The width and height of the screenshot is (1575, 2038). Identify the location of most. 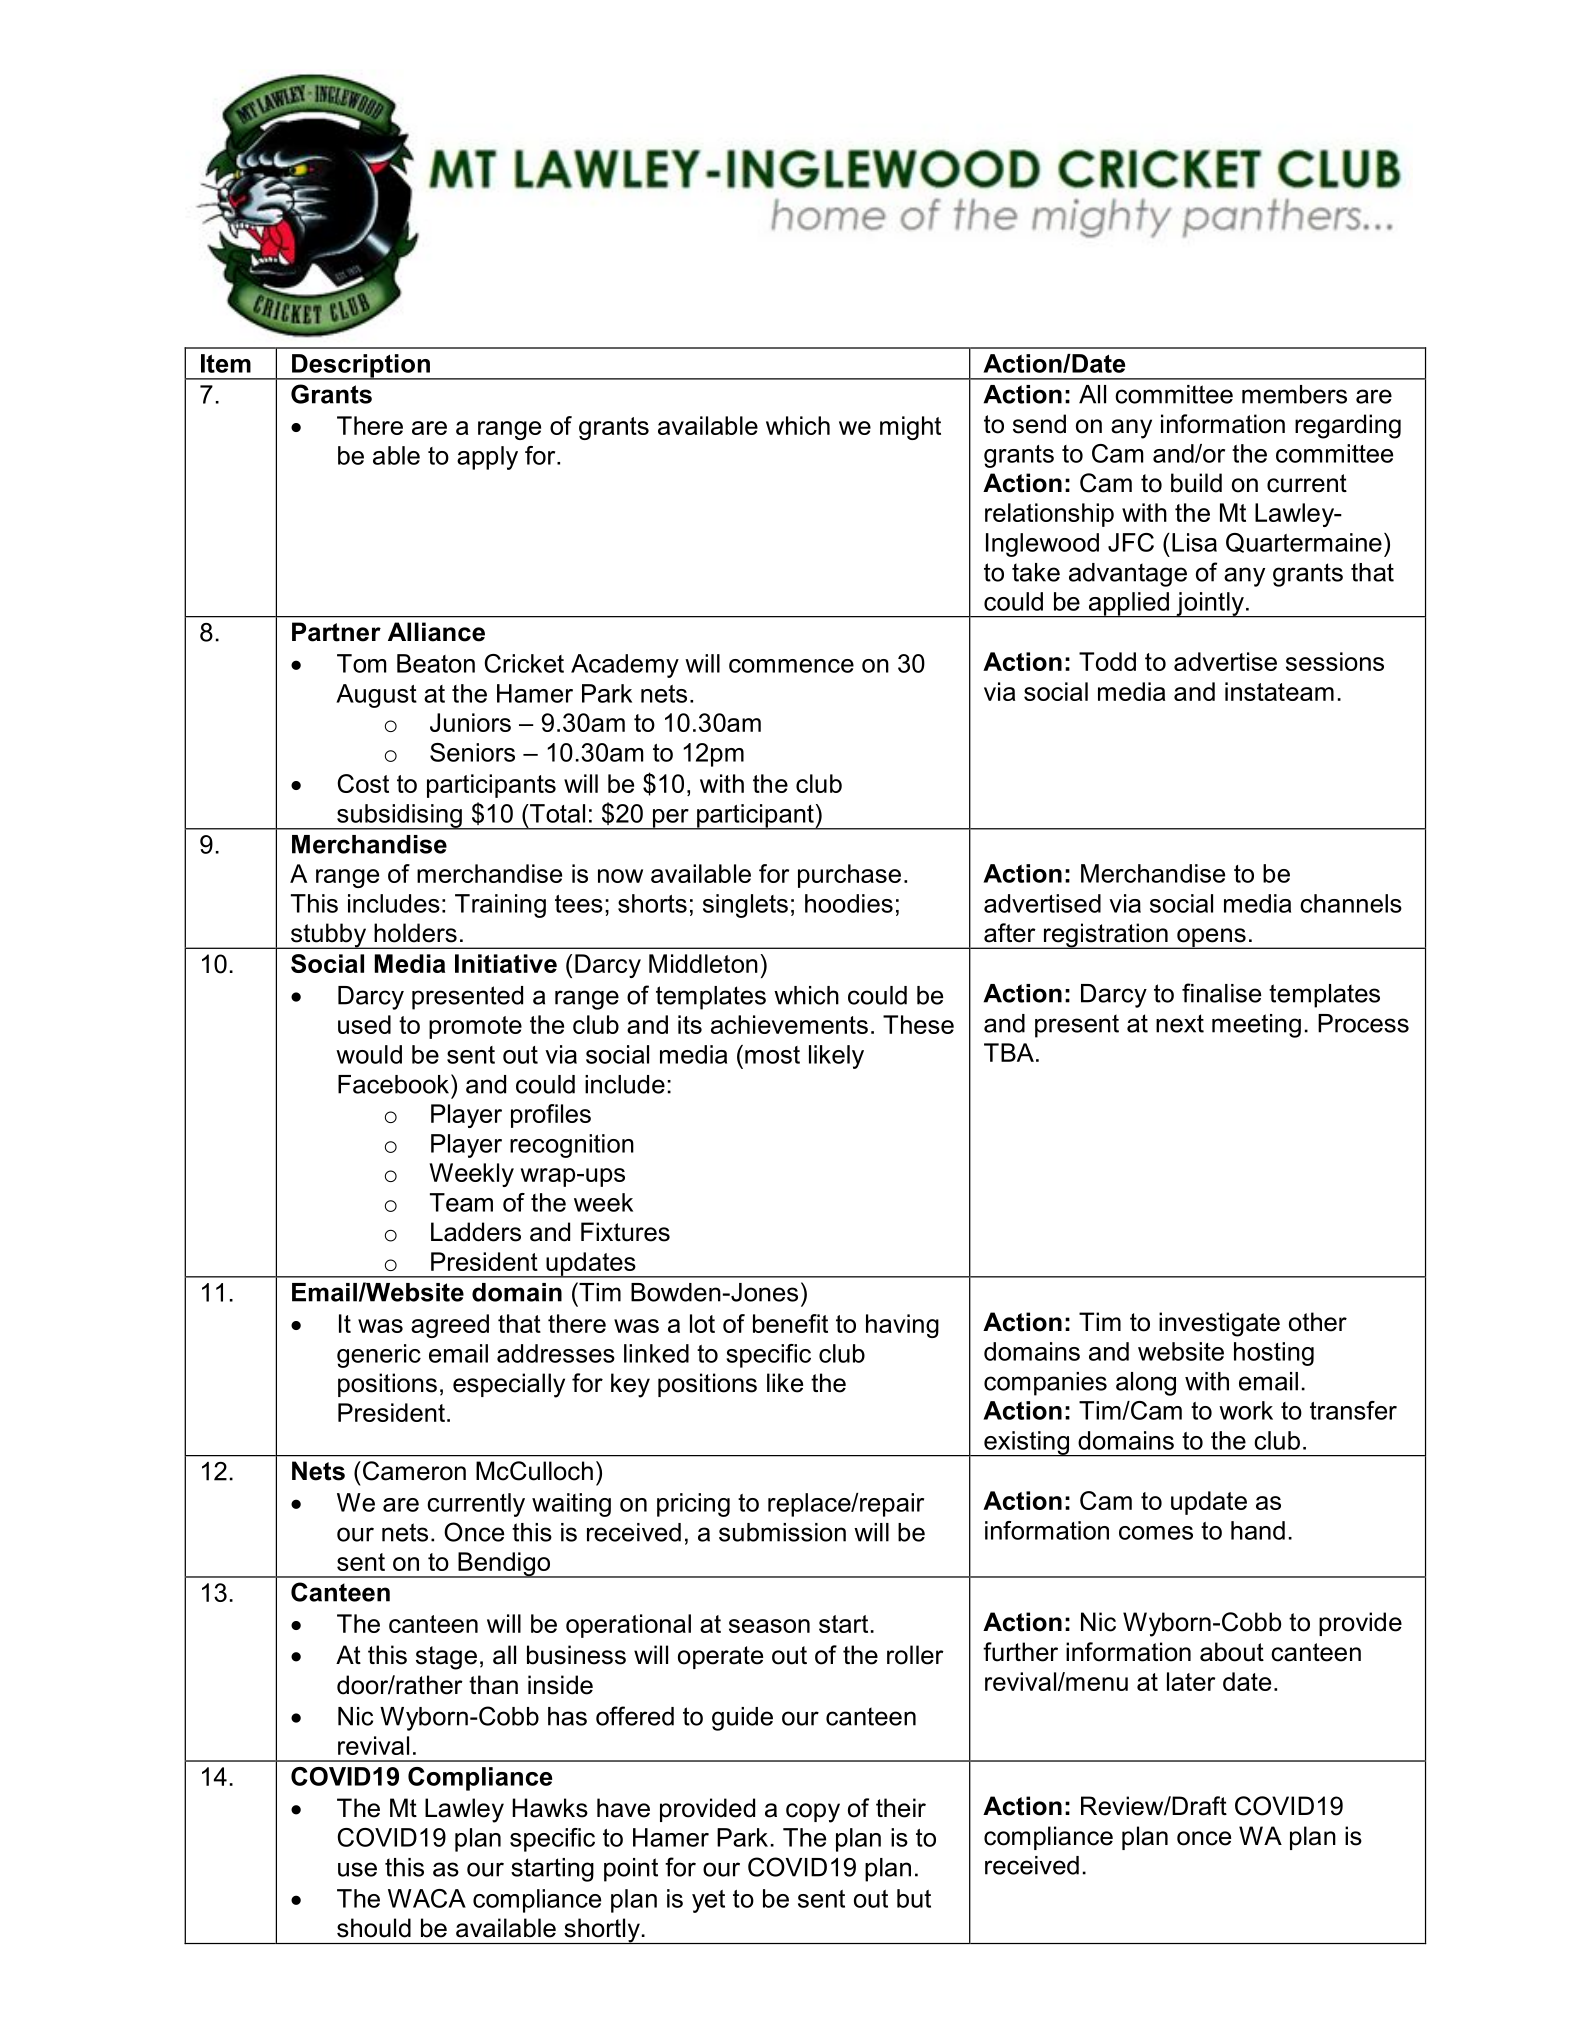
(772, 1055).
